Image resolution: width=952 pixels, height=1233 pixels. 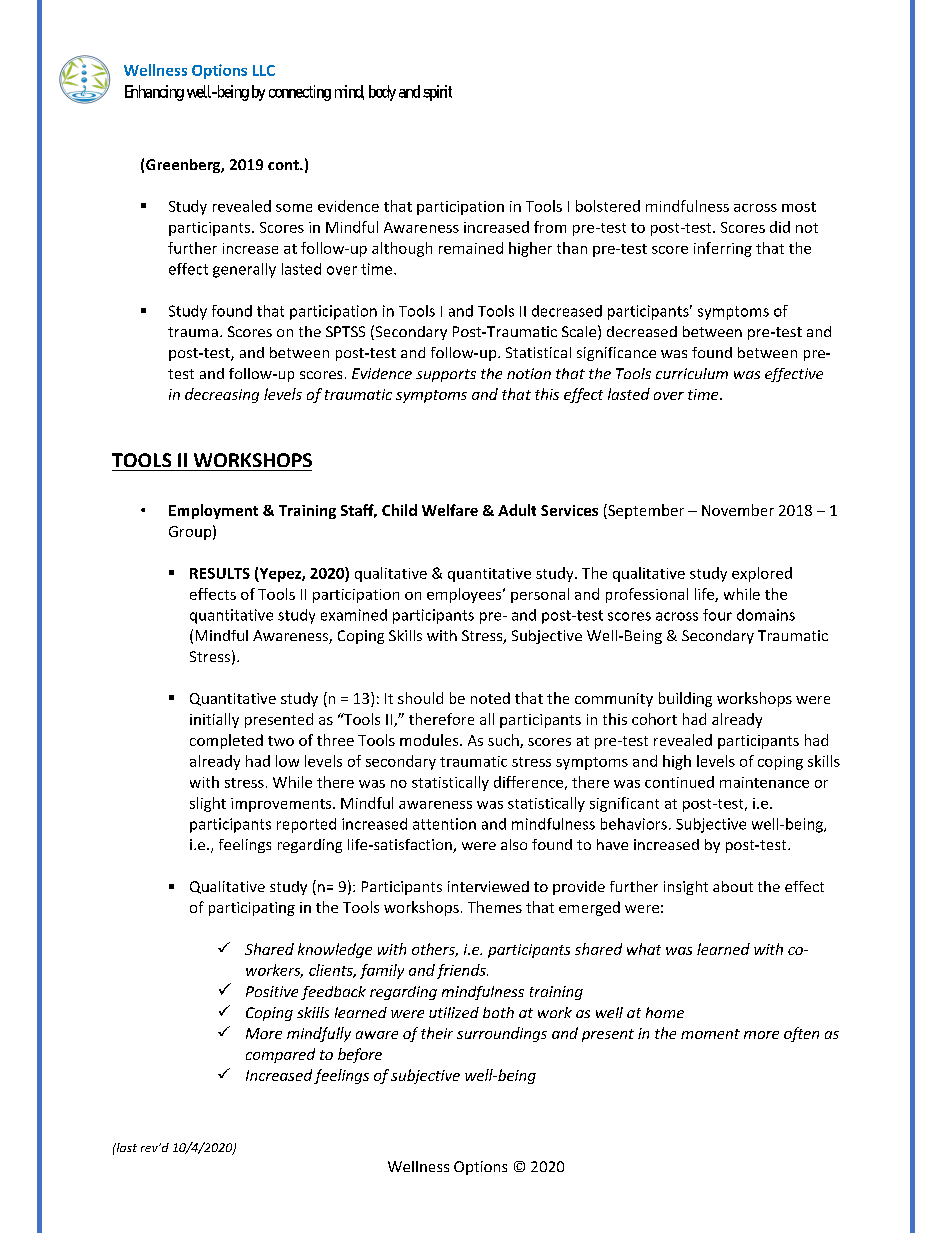 What do you see at coordinates (738, 510) in the screenshot?
I see `November` at bounding box center [738, 510].
